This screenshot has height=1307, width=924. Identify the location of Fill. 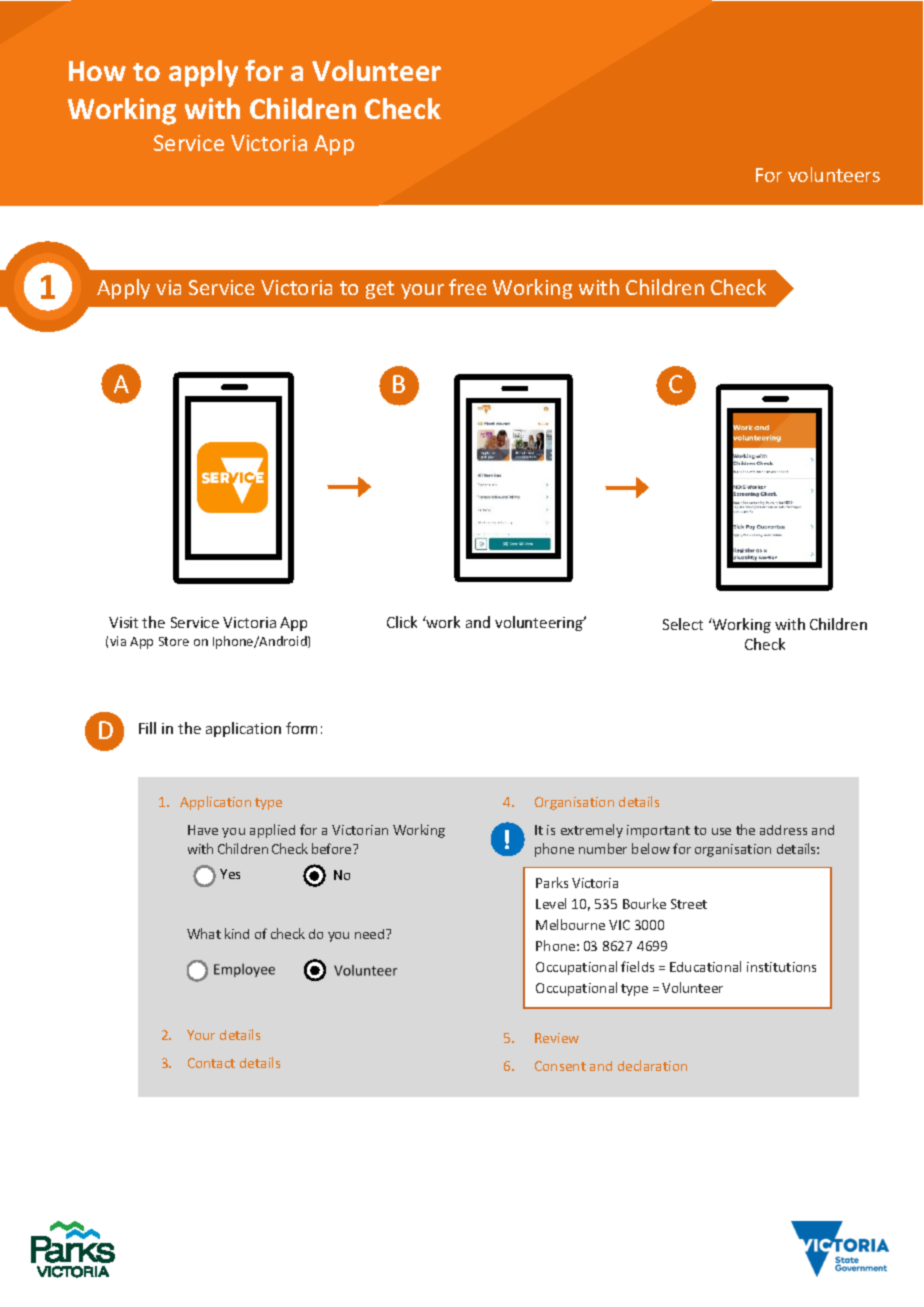
(147, 728).
